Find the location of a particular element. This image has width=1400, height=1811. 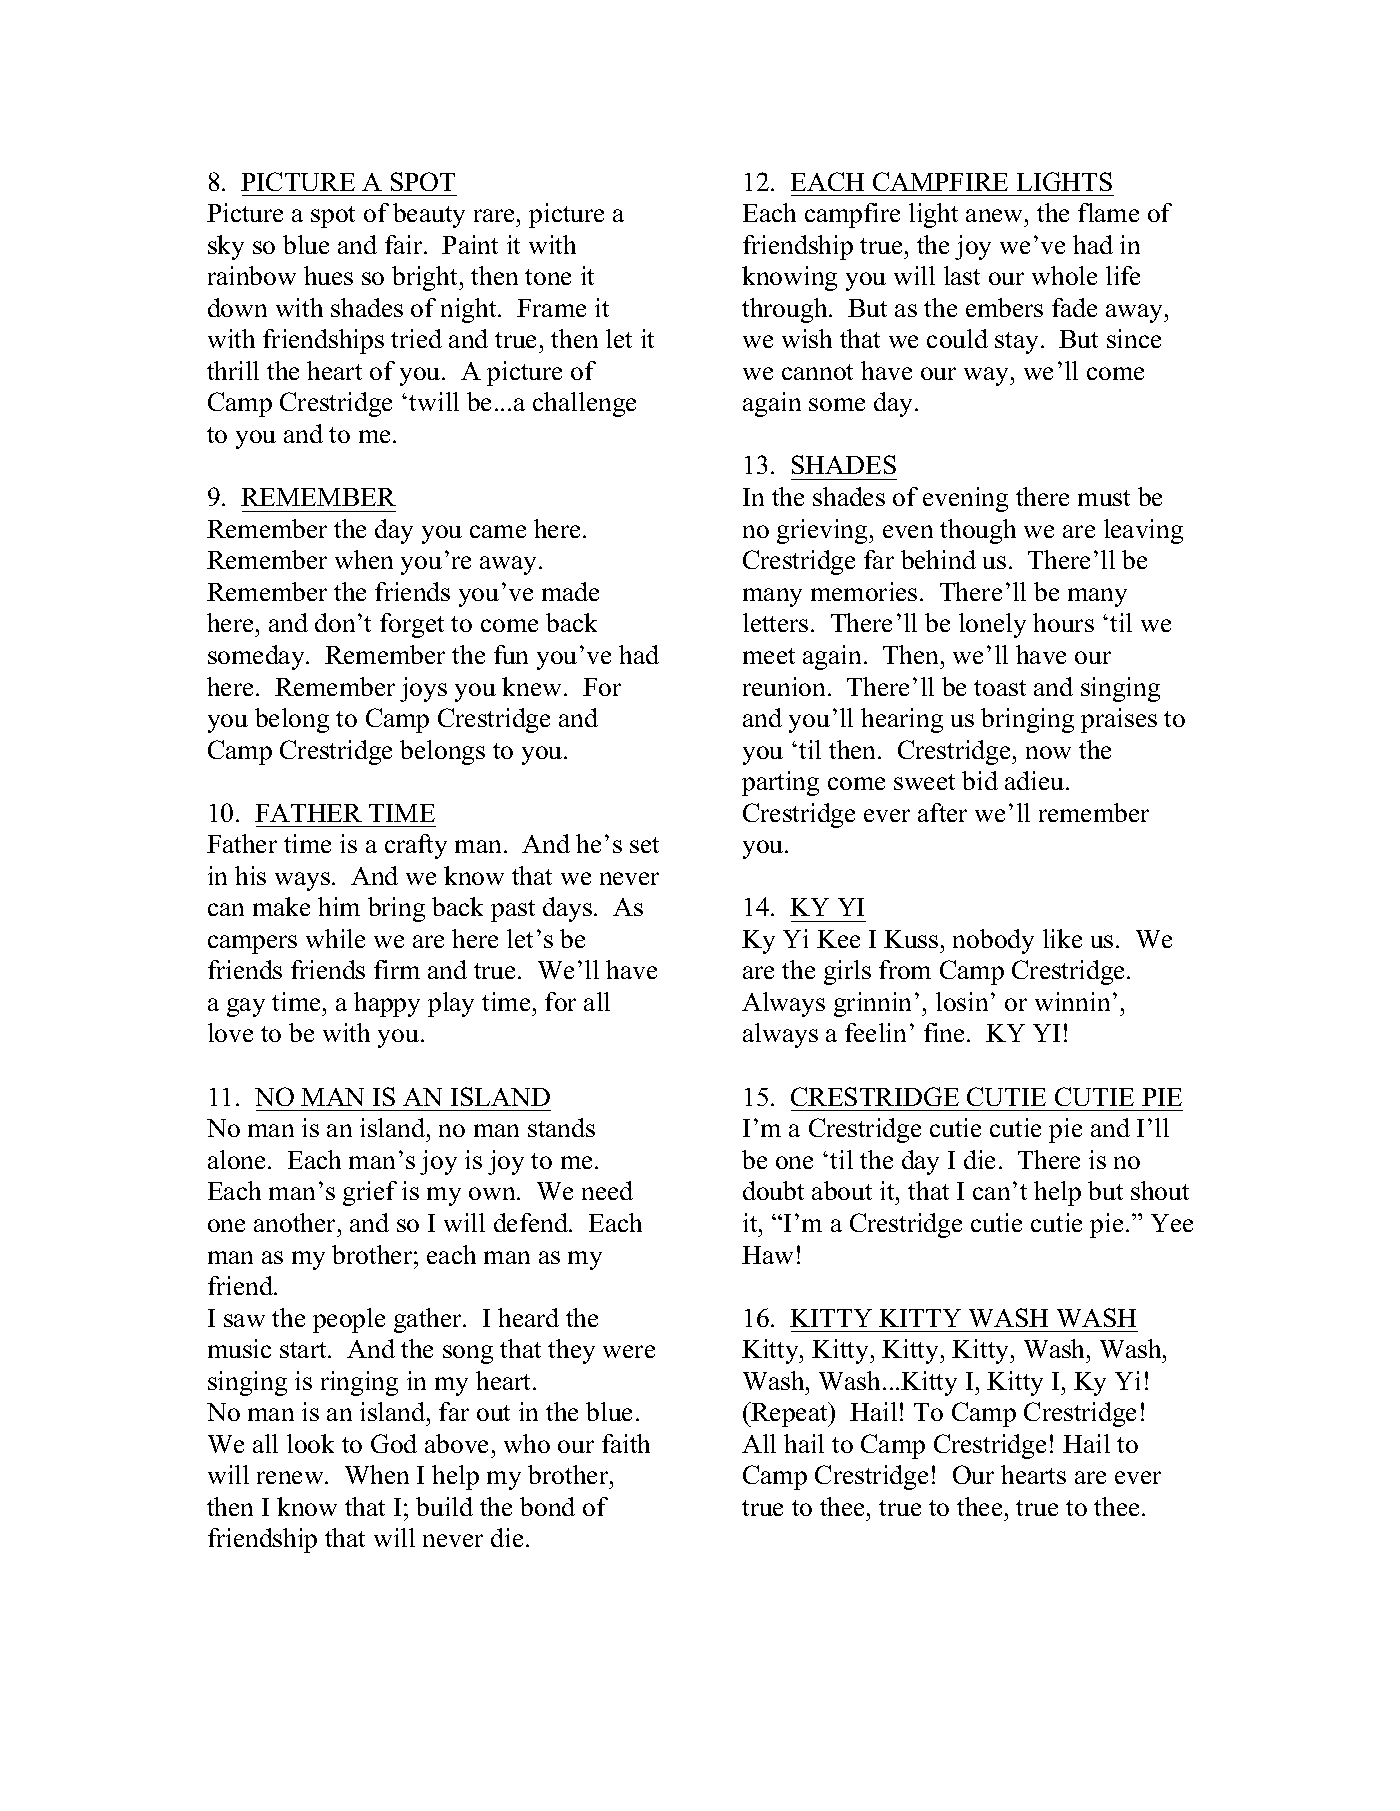

look is located at coordinates (310, 1443).
